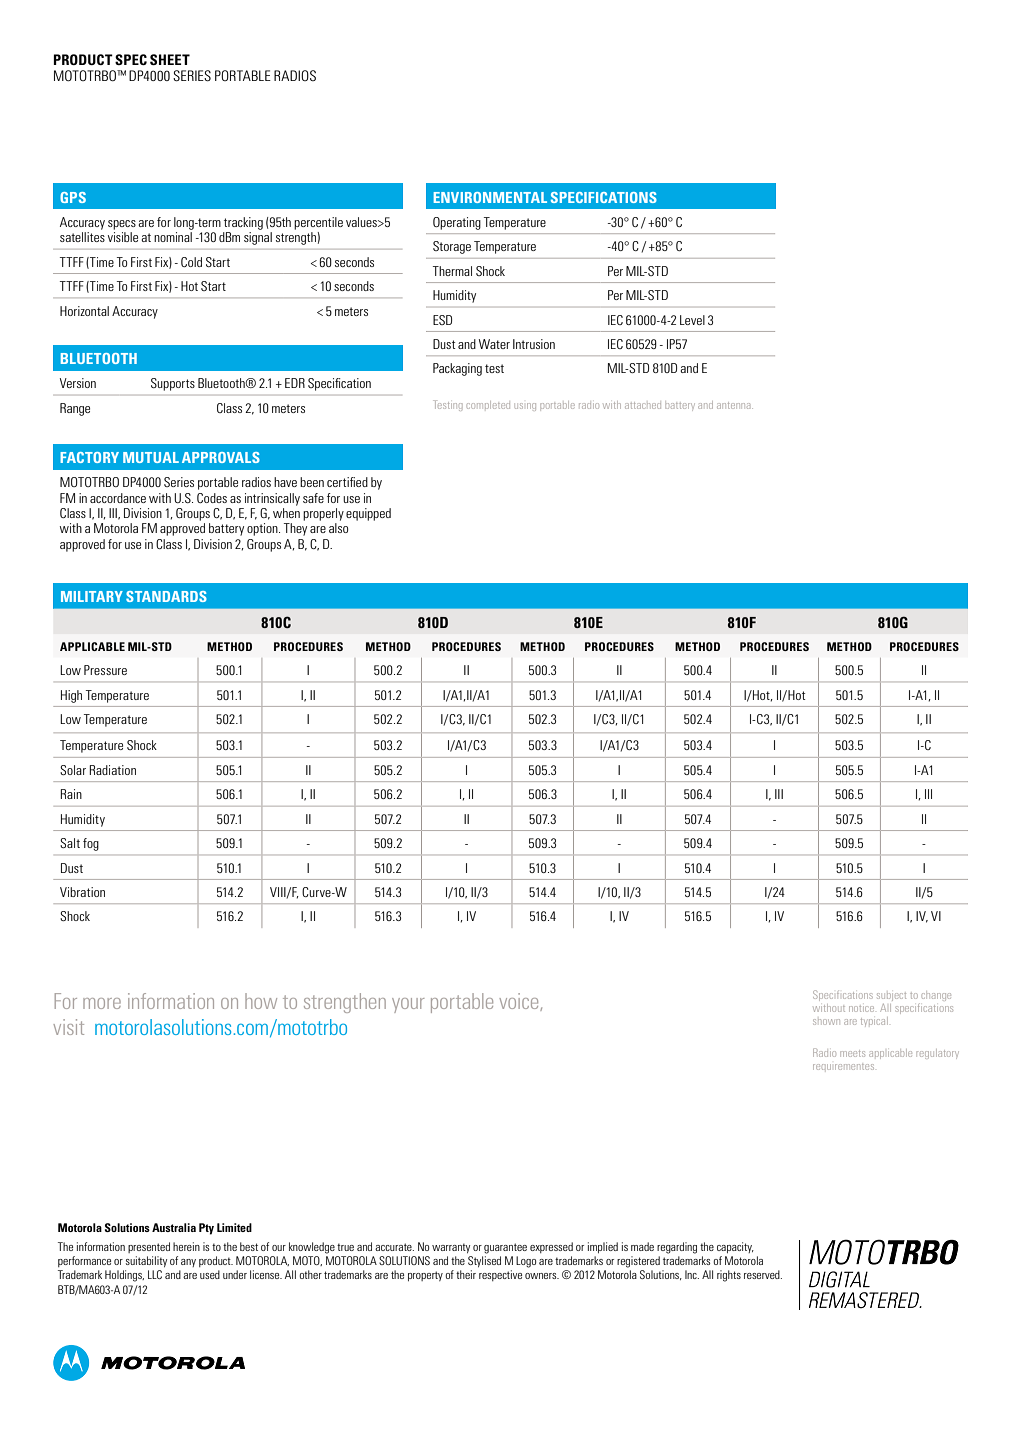  I want to click on herein, so click(186, 1246).
